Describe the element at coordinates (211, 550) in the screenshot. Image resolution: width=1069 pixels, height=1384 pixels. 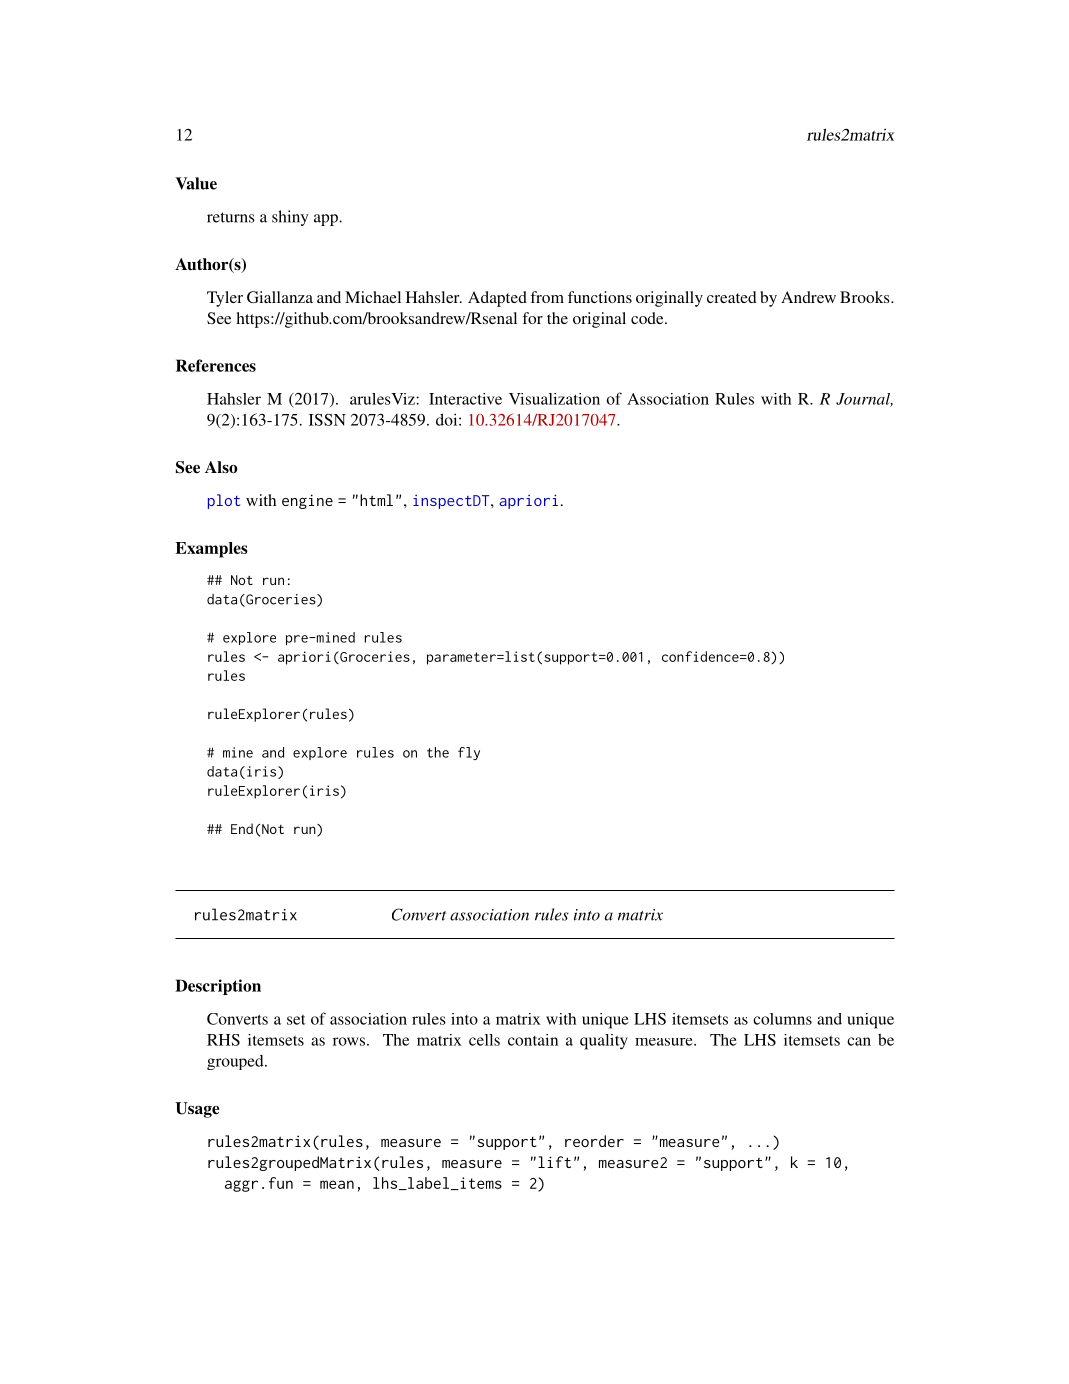
I see `Examples` at that location.
